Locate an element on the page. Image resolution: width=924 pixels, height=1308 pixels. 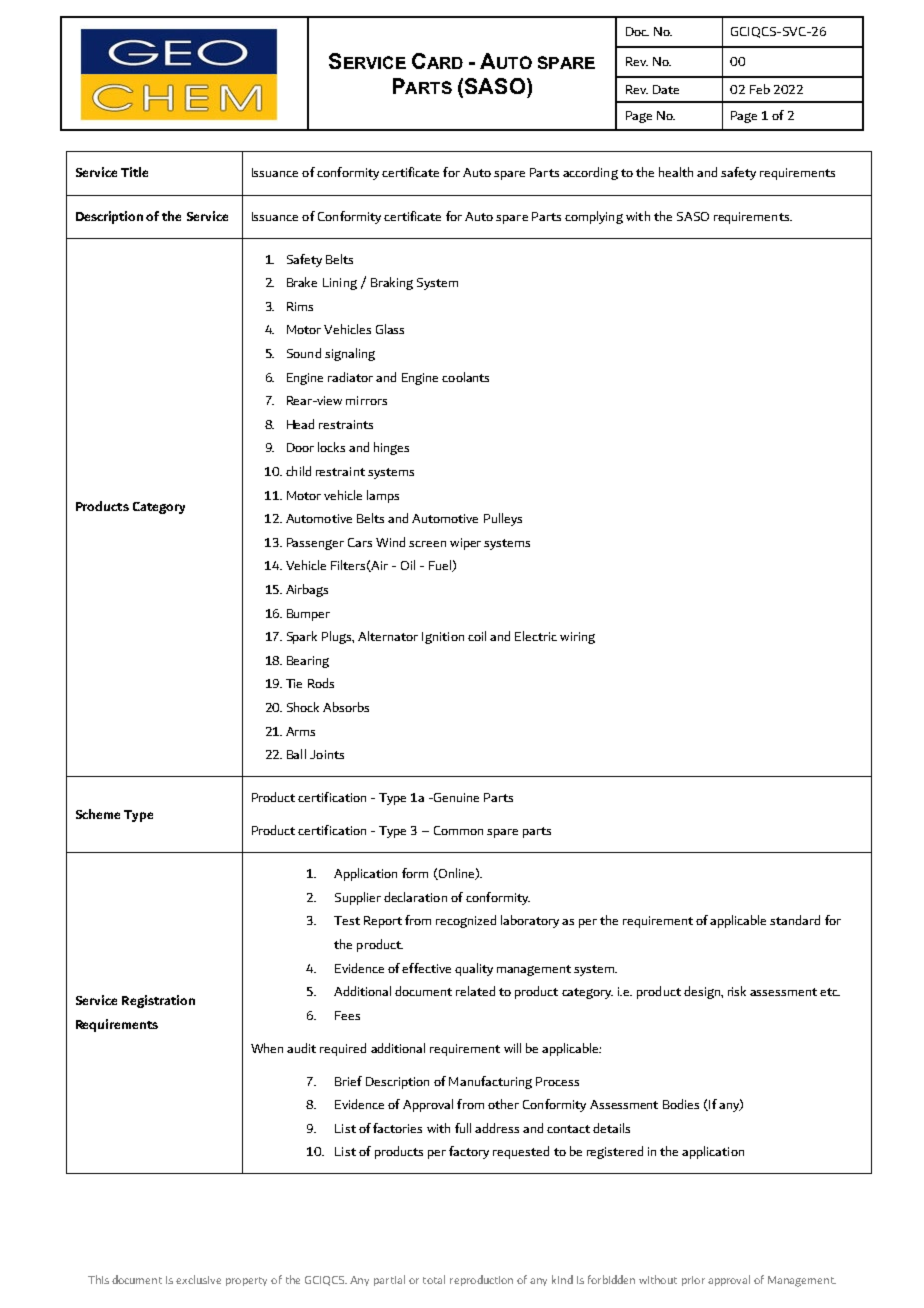
wiring is located at coordinates (577, 638).
